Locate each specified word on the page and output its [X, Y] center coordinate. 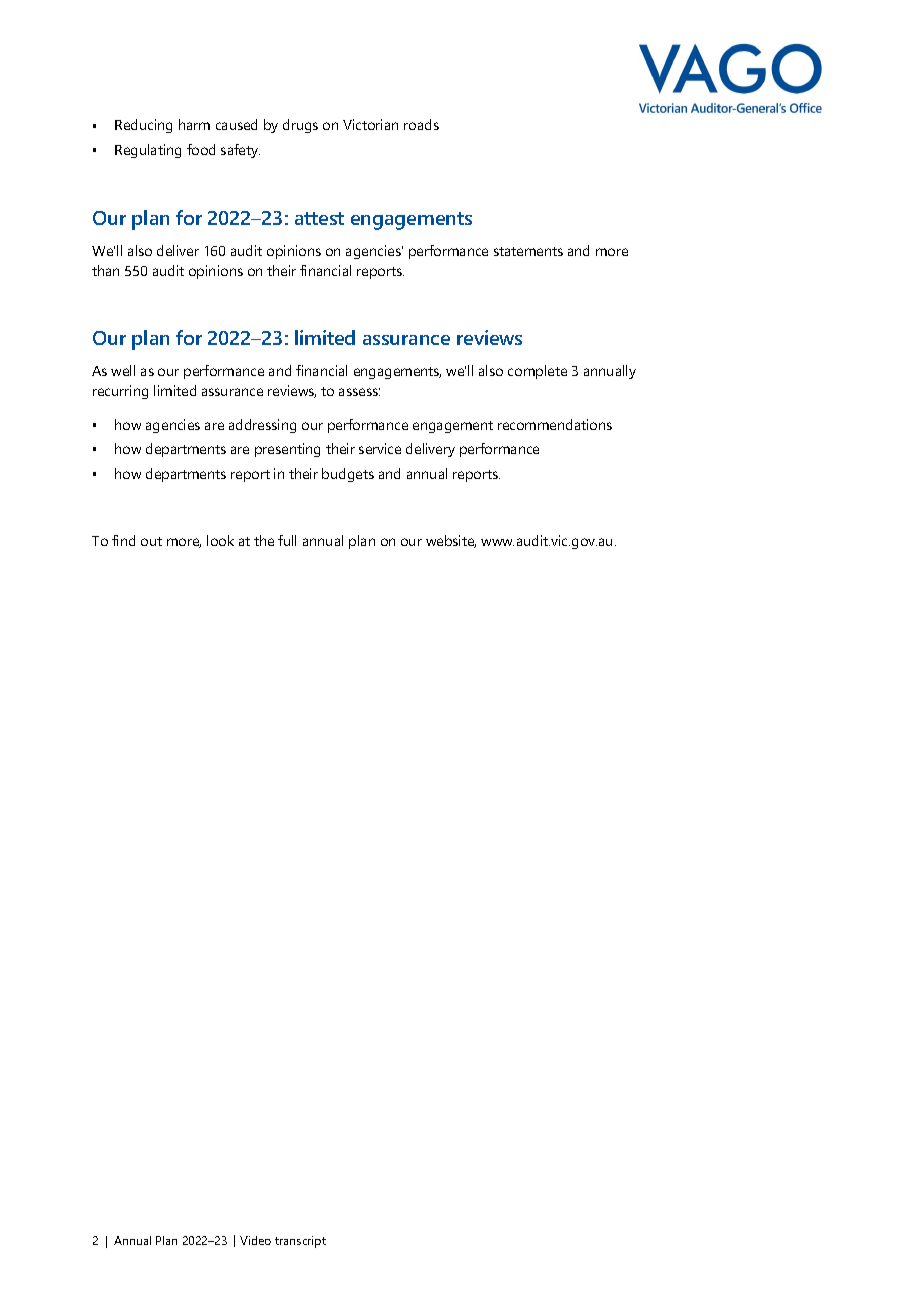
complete [537, 372]
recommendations [555, 424]
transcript [300, 1242]
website [451, 541]
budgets [348, 475]
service [380, 448]
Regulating [148, 151]
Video [255, 1240]
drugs [300, 126]
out [151, 541]
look [220, 540]
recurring [120, 392]
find [123, 540]
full [287, 540]
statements [528, 251]
